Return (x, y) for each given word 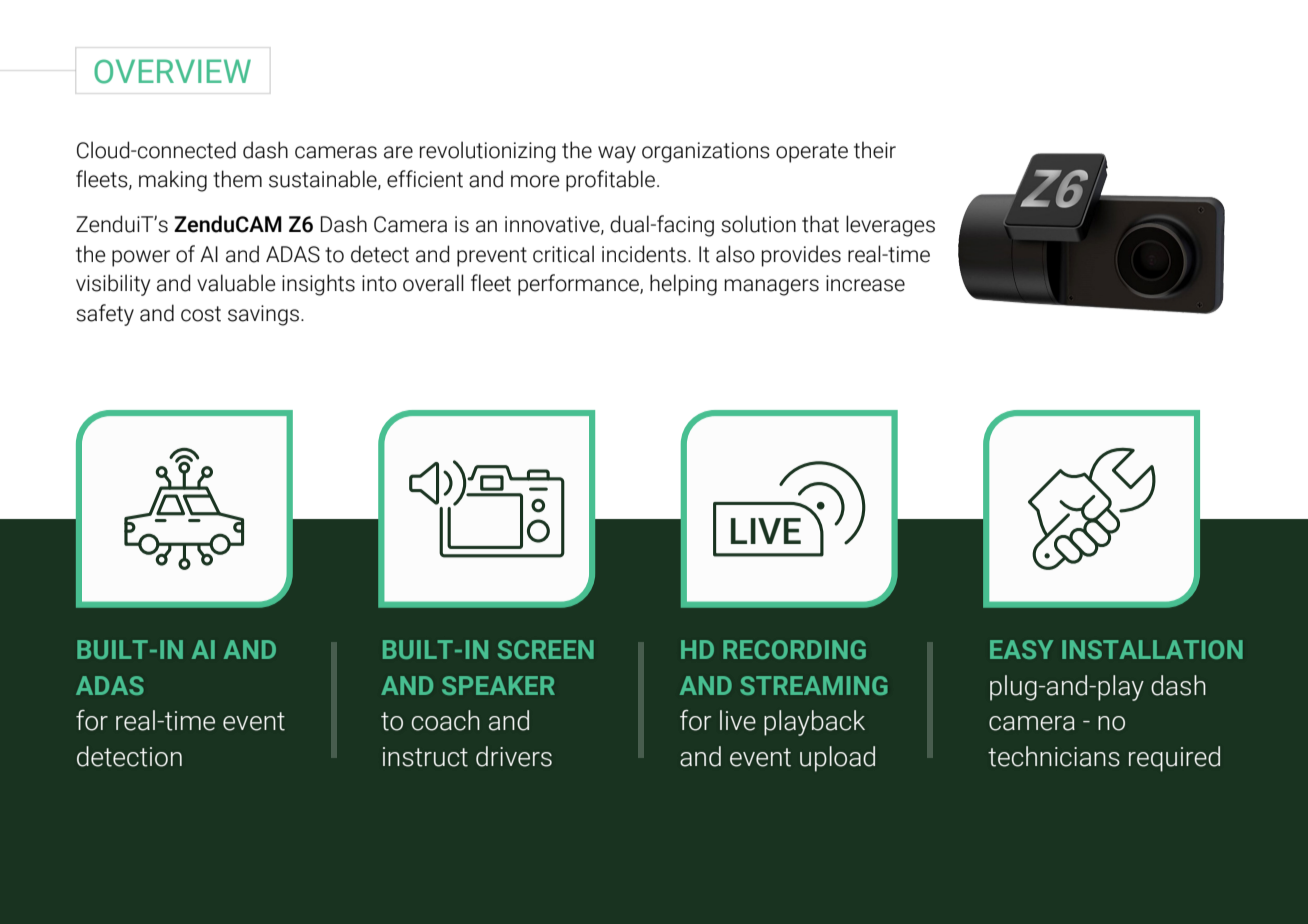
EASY (1021, 649)
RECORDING (794, 649)
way (617, 154)
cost (201, 314)
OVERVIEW (172, 71)
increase (865, 283)
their (875, 150)
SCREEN (546, 649)
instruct (425, 757)
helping (683, 285)
